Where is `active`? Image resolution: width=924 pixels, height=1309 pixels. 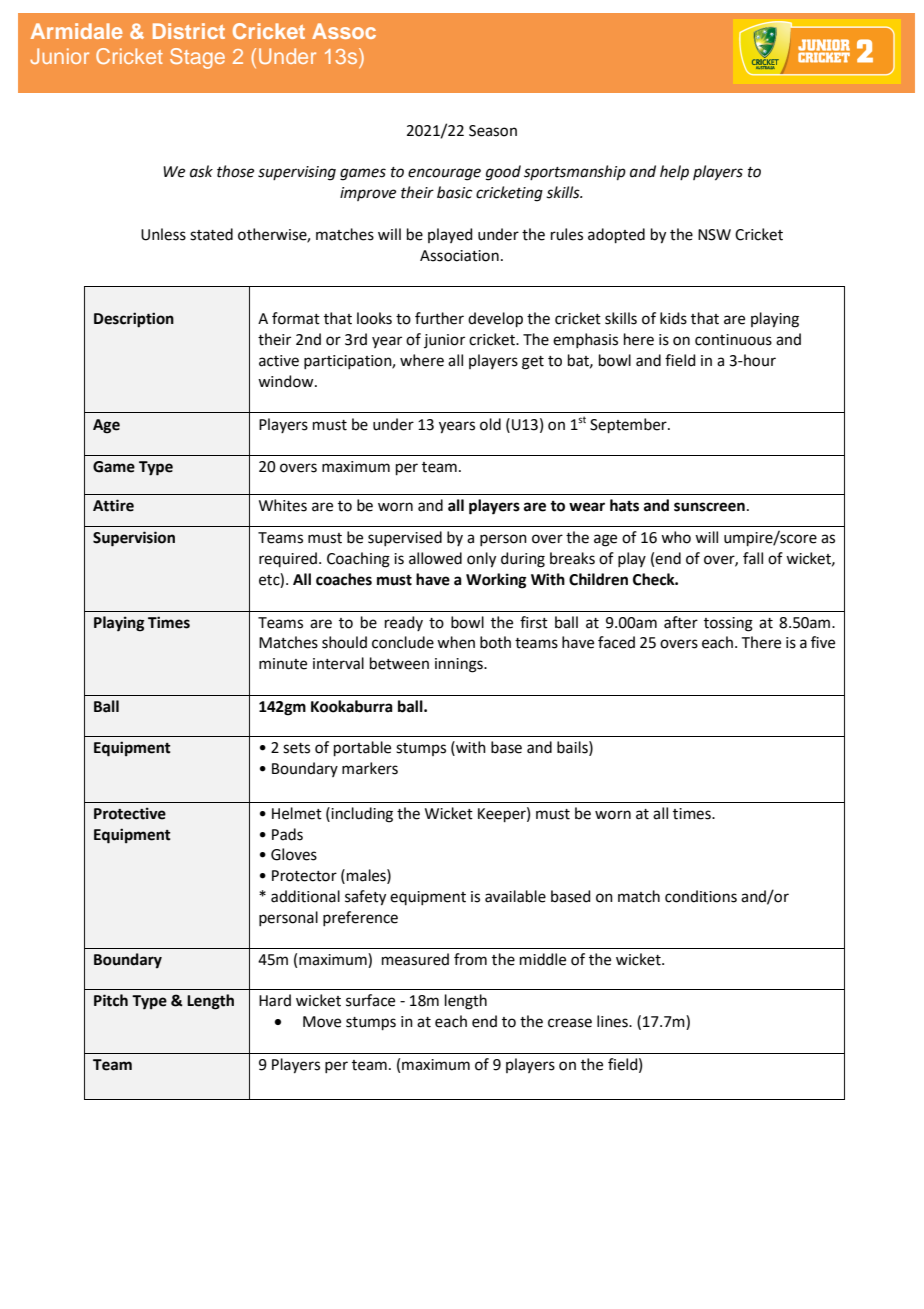 active is located at coordinates (279, 361).
